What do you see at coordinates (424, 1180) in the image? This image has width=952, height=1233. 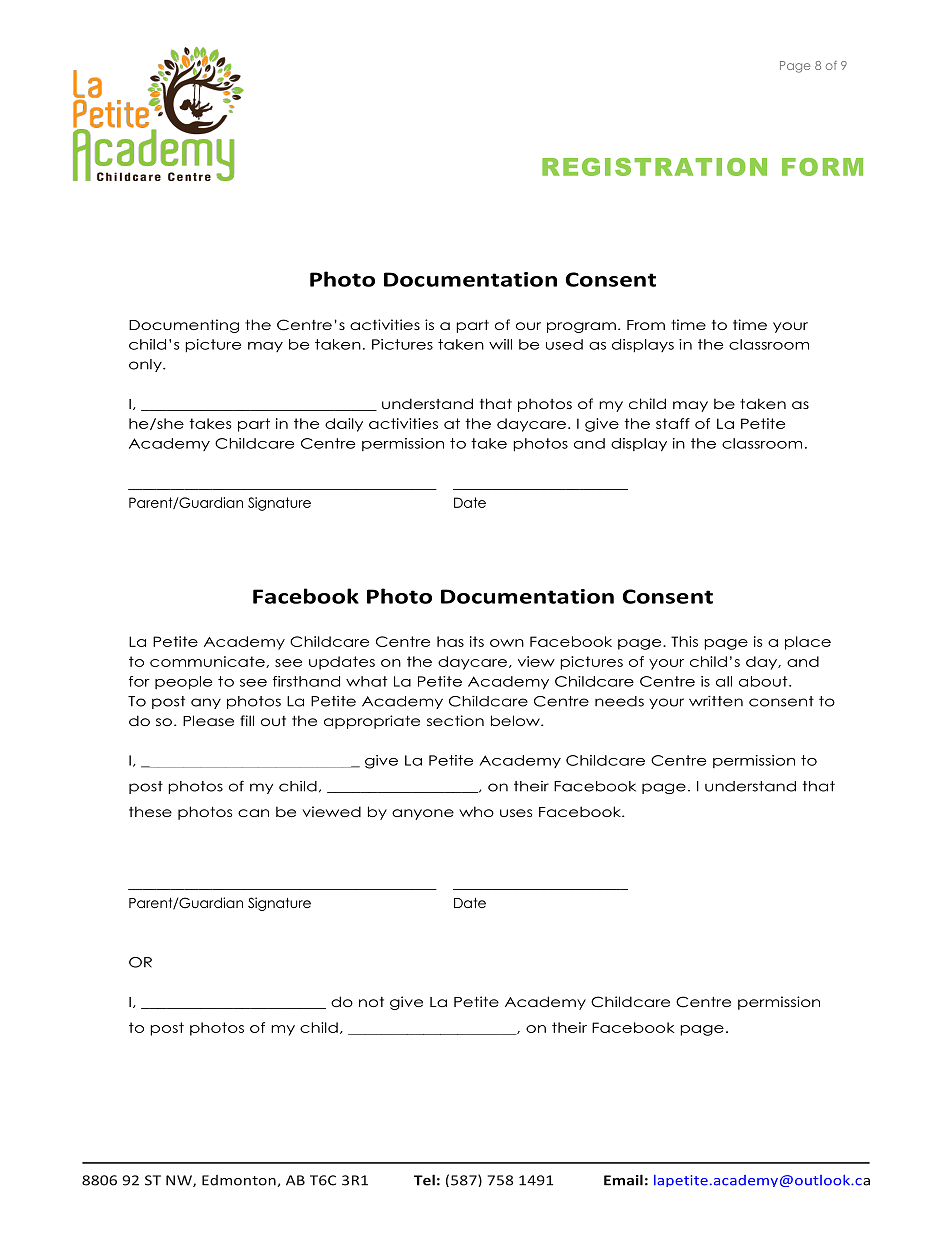 I see `Tel` at bounding box center [424, 1180].
